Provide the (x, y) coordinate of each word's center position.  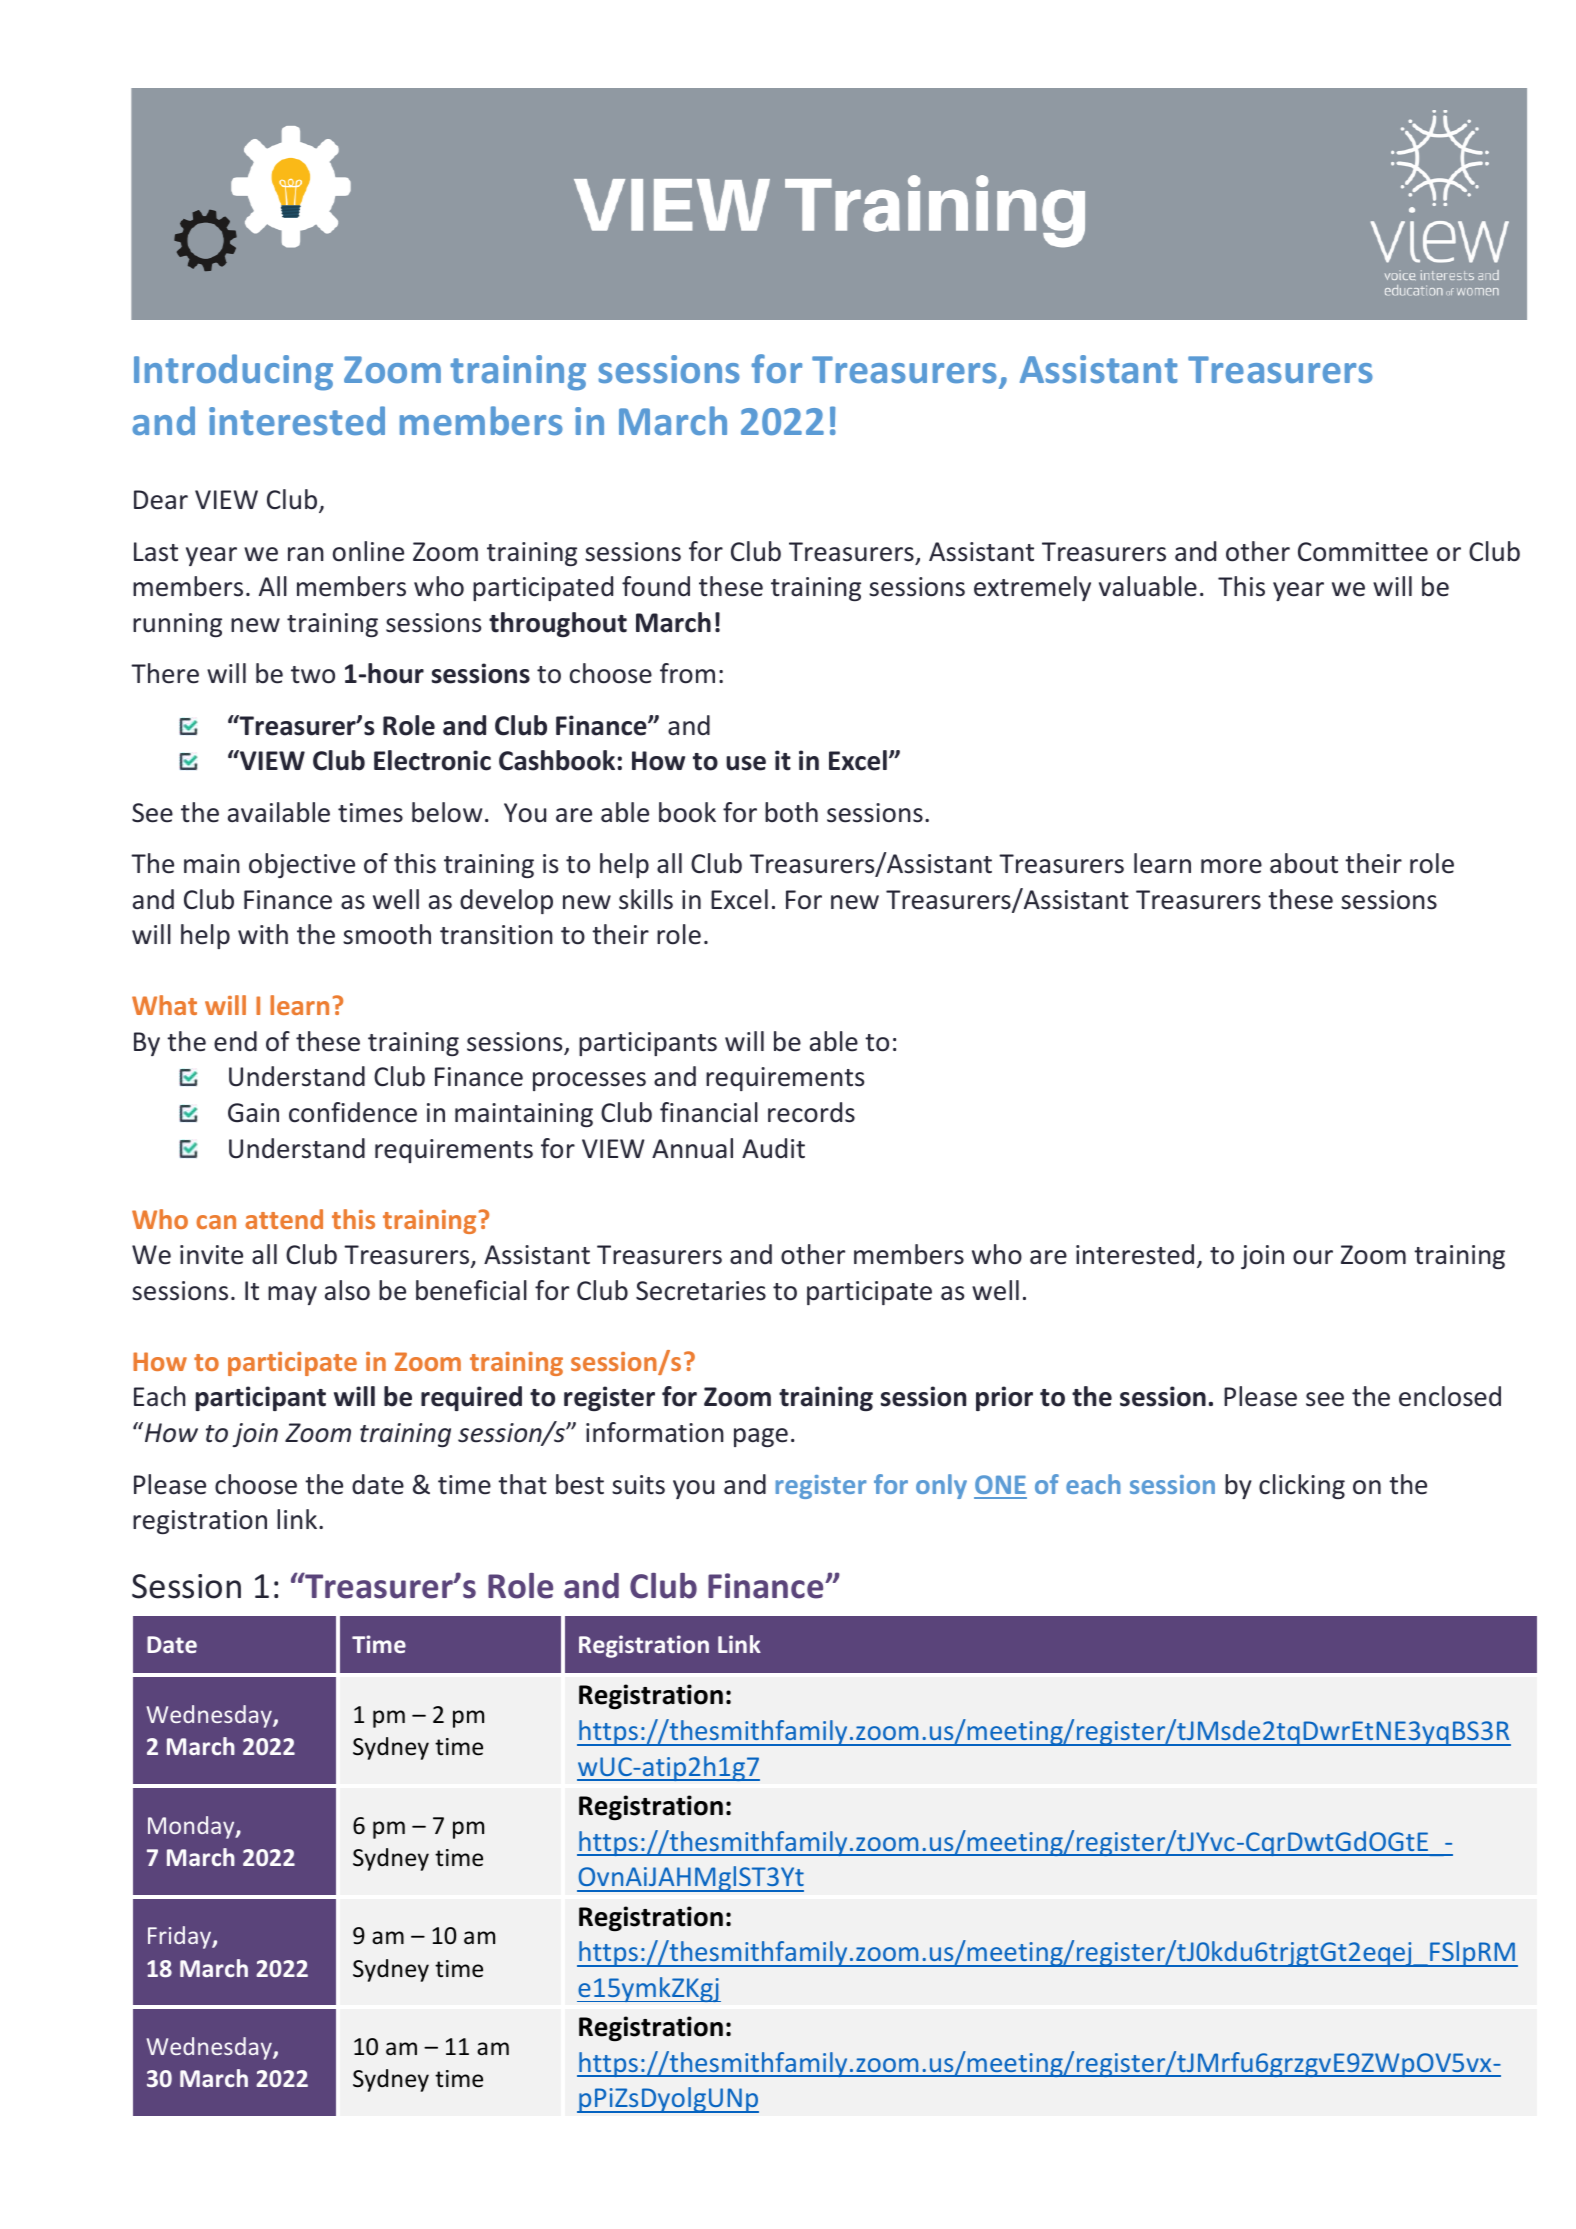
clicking (1302, 1486)
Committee (1363, 552)
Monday (192, 1827)
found (656, 586)
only (941, 1486)
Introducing (233, 372)
